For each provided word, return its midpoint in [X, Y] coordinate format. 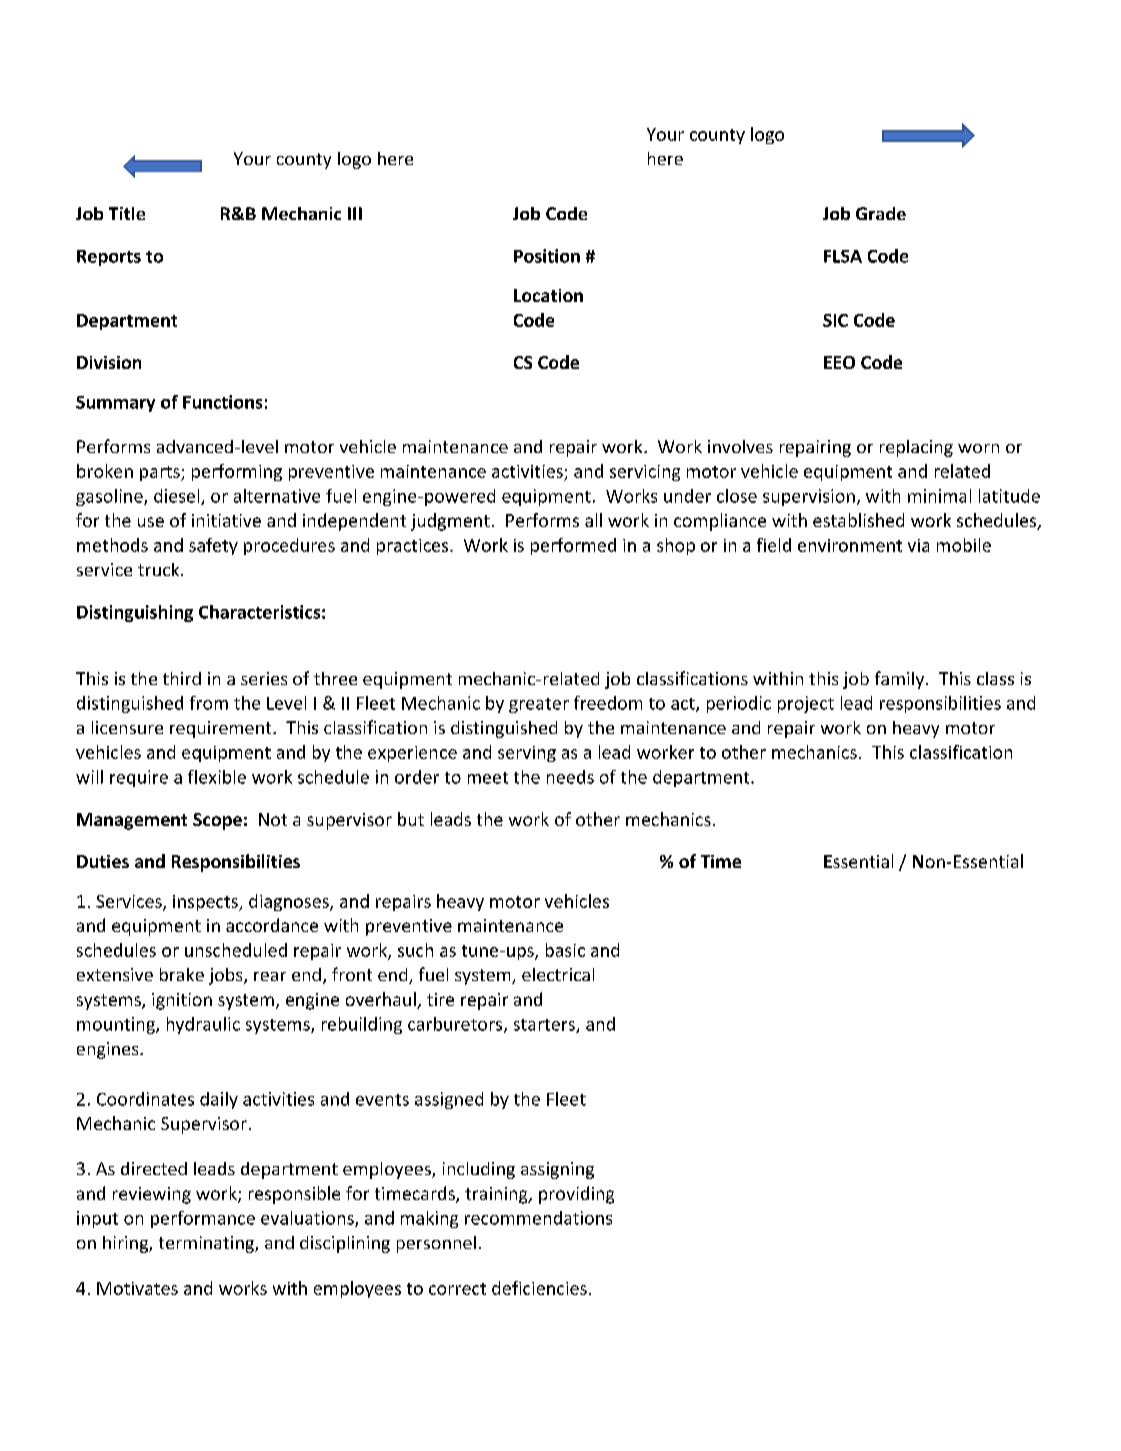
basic [565, 950]
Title [127, 213]
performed [573, 546]
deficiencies [539, 1288]
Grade [881, 213]
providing [576, 1195]
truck [160, 569]
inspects [206, 903]
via [918, 545]
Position [547, 256]
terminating [207, 1244]
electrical [558, 974]
